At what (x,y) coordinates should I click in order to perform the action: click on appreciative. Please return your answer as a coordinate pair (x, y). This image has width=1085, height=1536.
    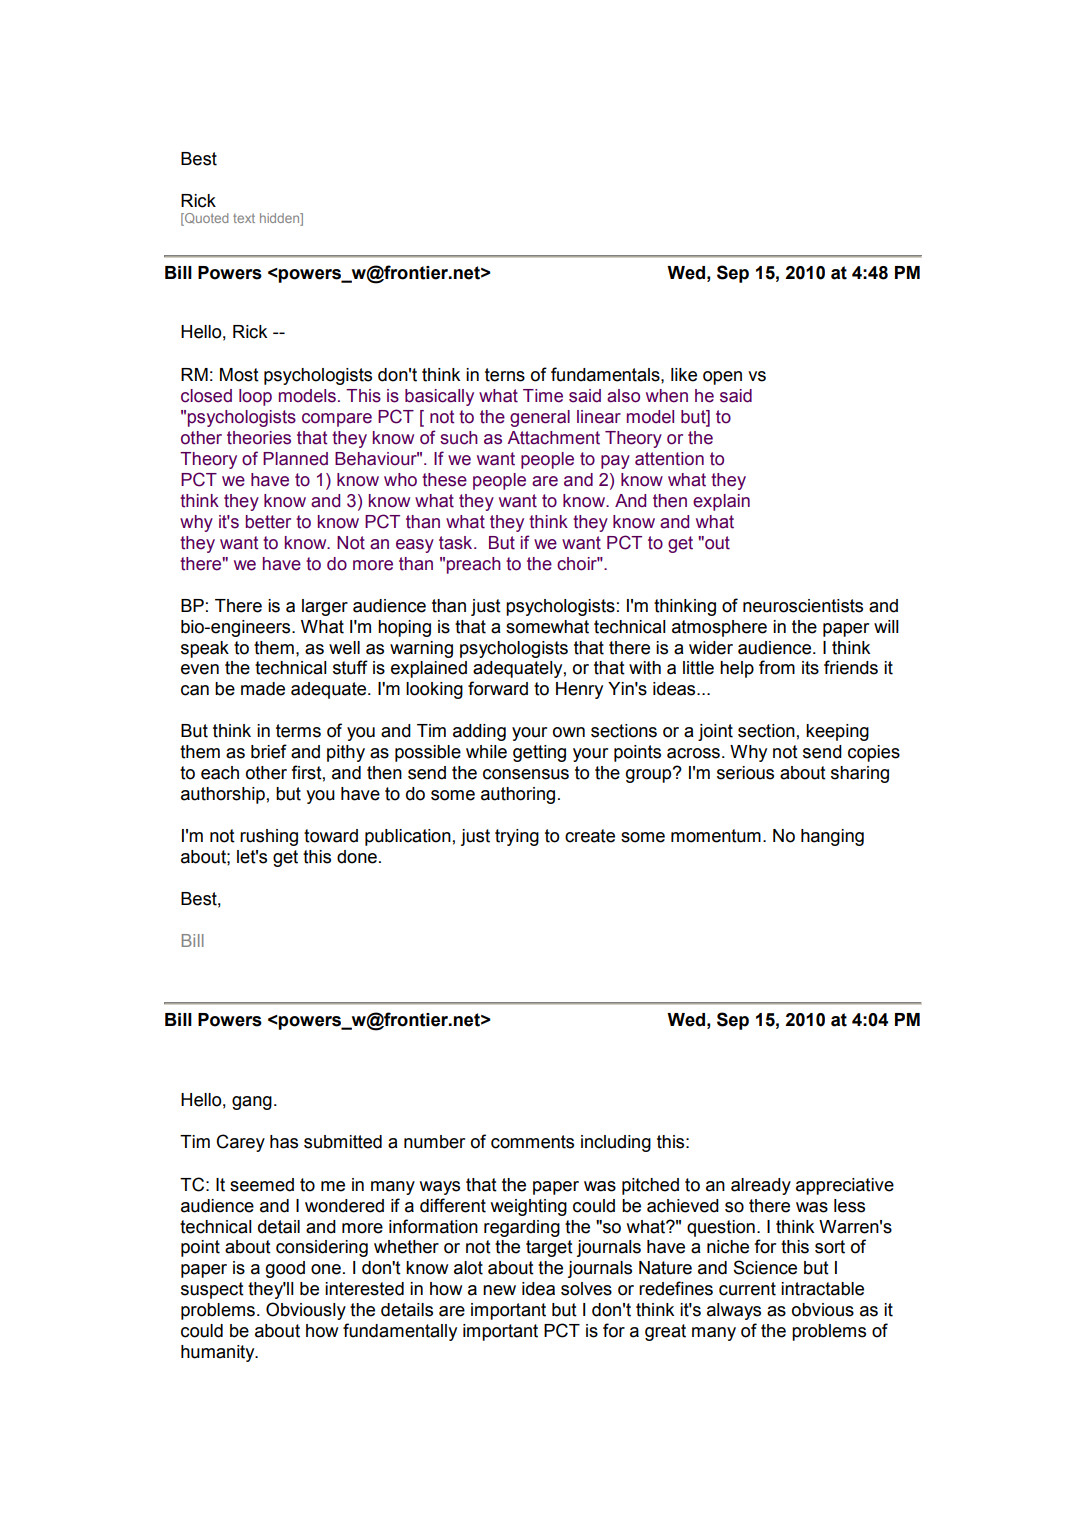
    Looking at the image, I should click on (845, 1186).
